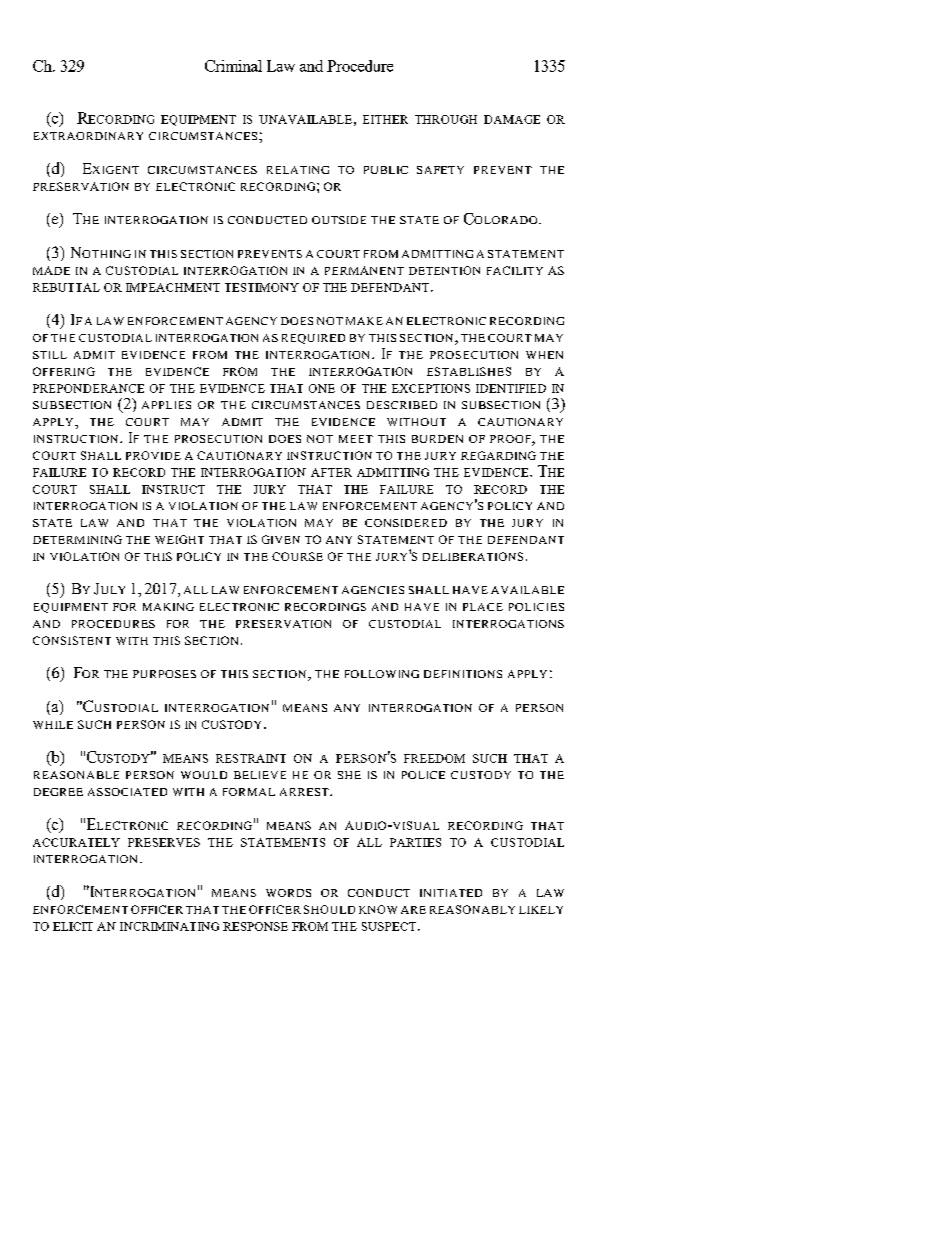  What do you see at coordinates (233, 66) in the image?
I see `Criminal` at bounding box center [233, 66].
